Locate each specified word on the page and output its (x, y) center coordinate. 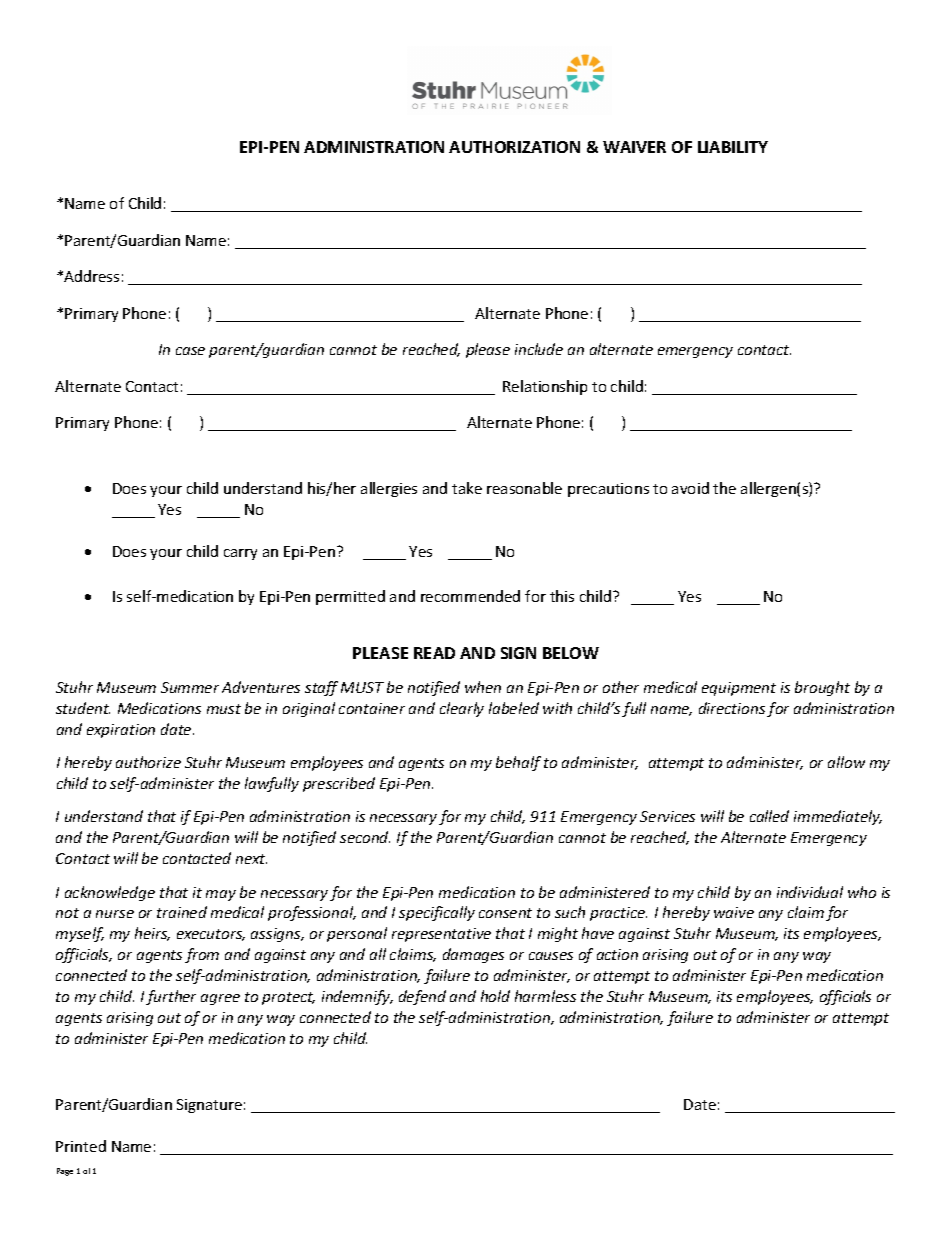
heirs (152, 934)
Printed (81, 1146)
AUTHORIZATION (514, 147)
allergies (389, 489)
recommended (470, 596)
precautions (608, 490)
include (539, 349)
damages (473, 955)
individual (810, 892)
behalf (518, 763)
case (190, 351)
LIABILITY (733, 147)
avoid (690, 488)
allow (846, 762)
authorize (148, 762)
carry (240, 554)
